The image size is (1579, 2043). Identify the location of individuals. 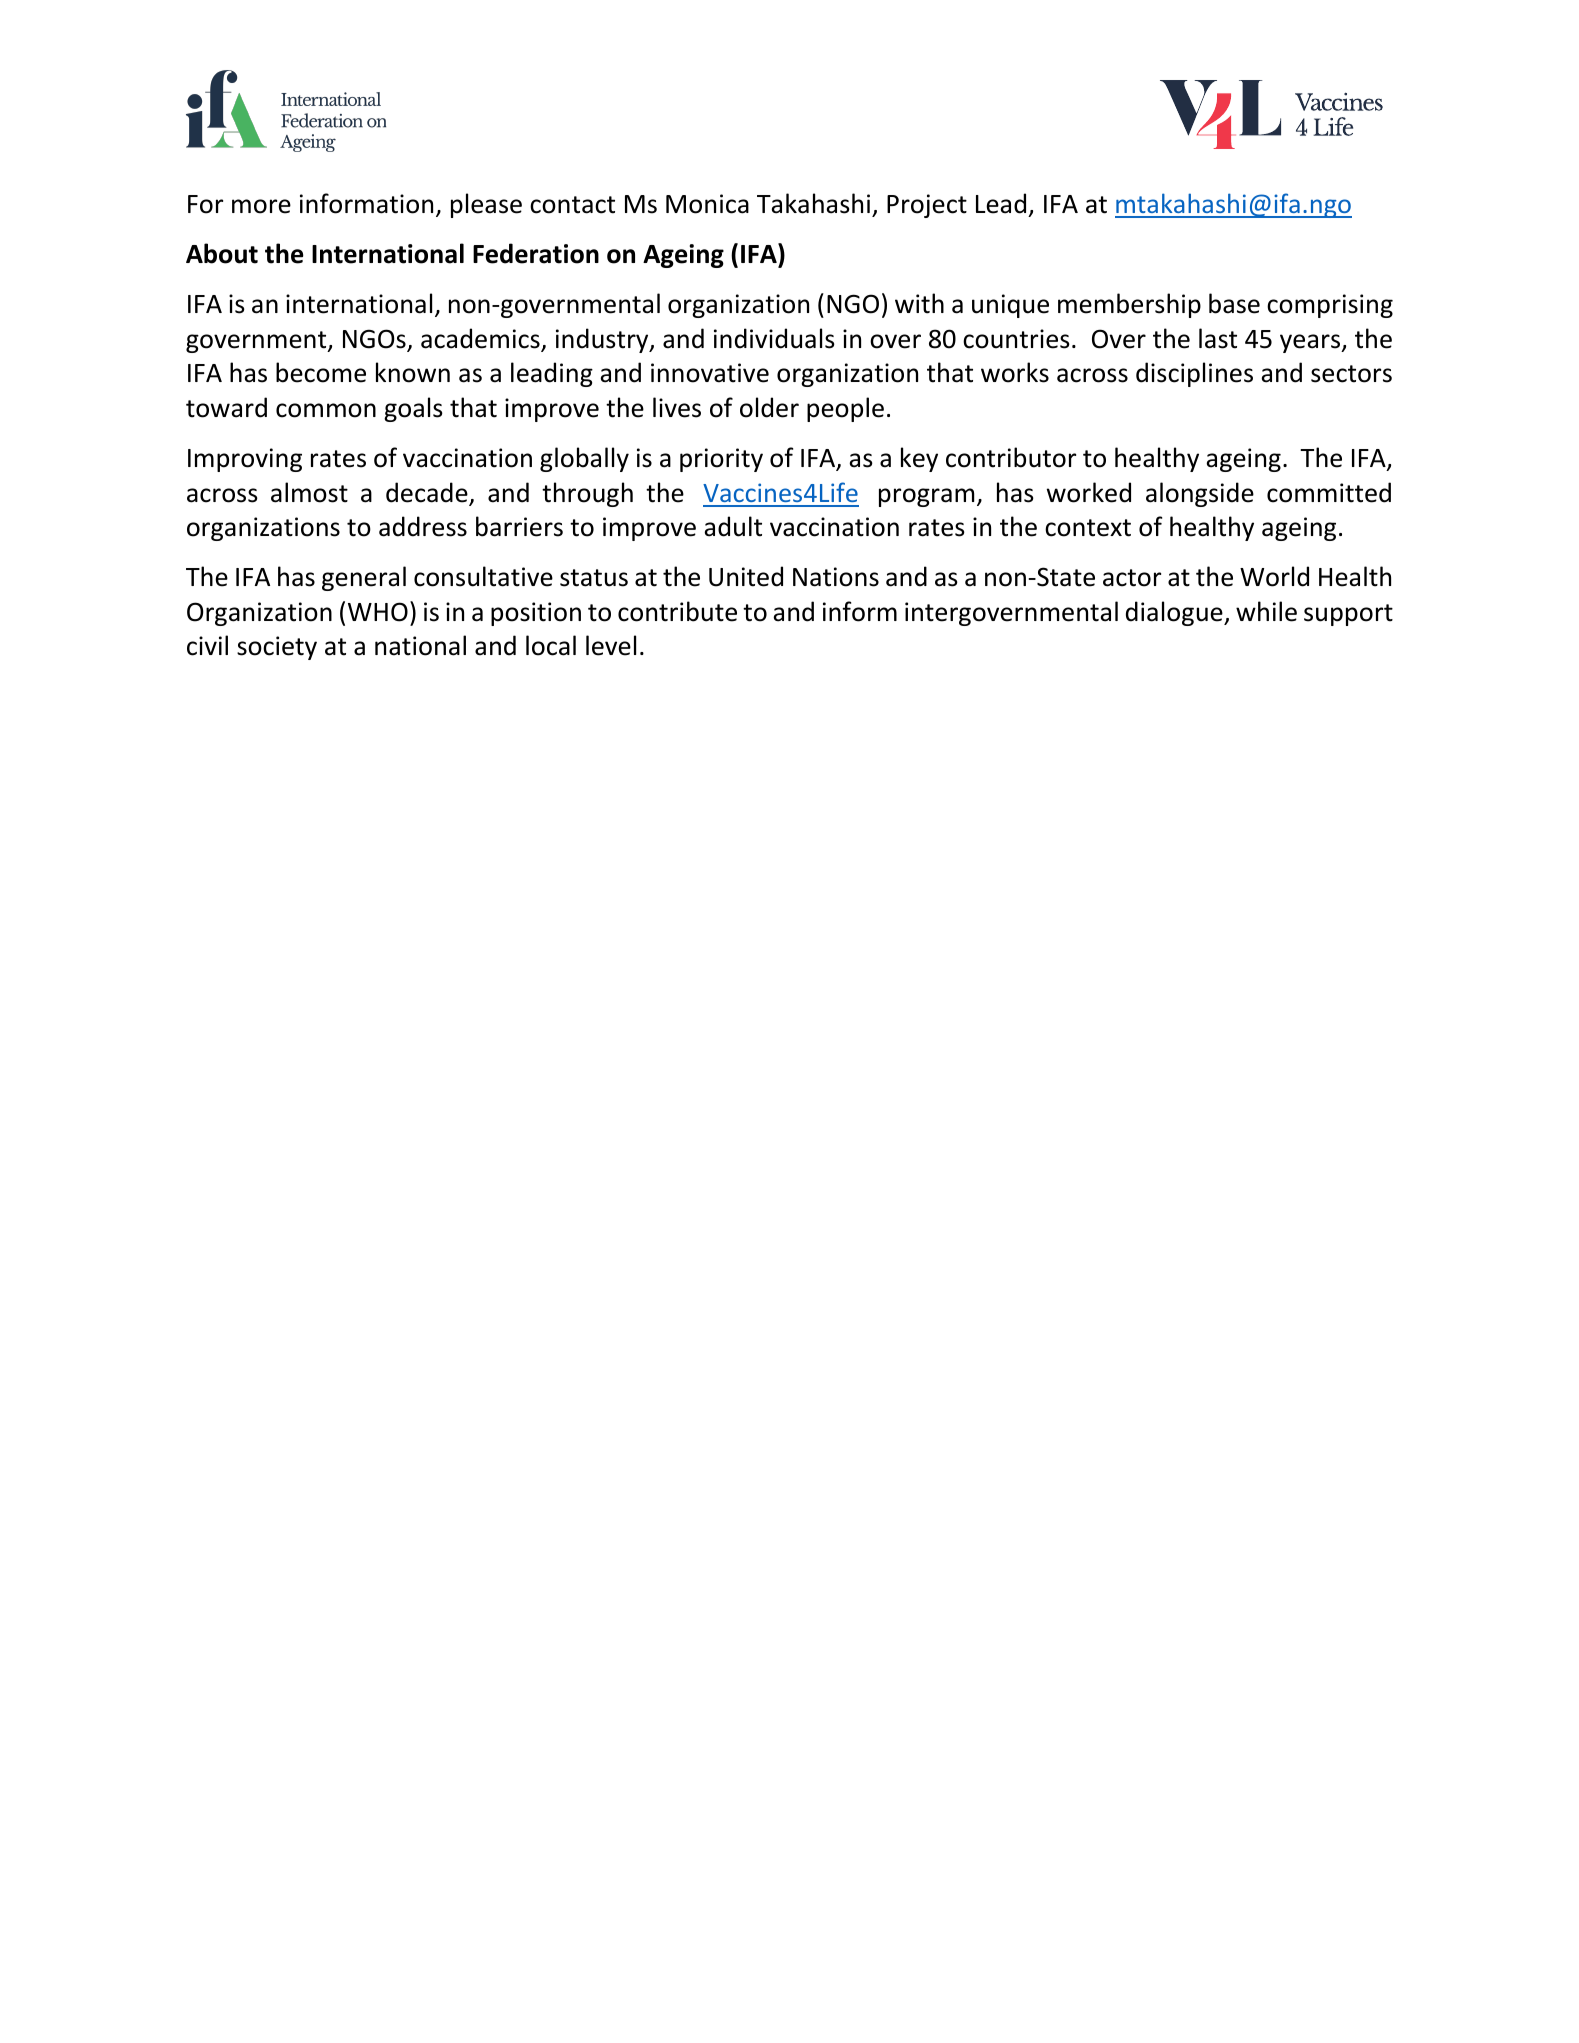
(774, 338).
